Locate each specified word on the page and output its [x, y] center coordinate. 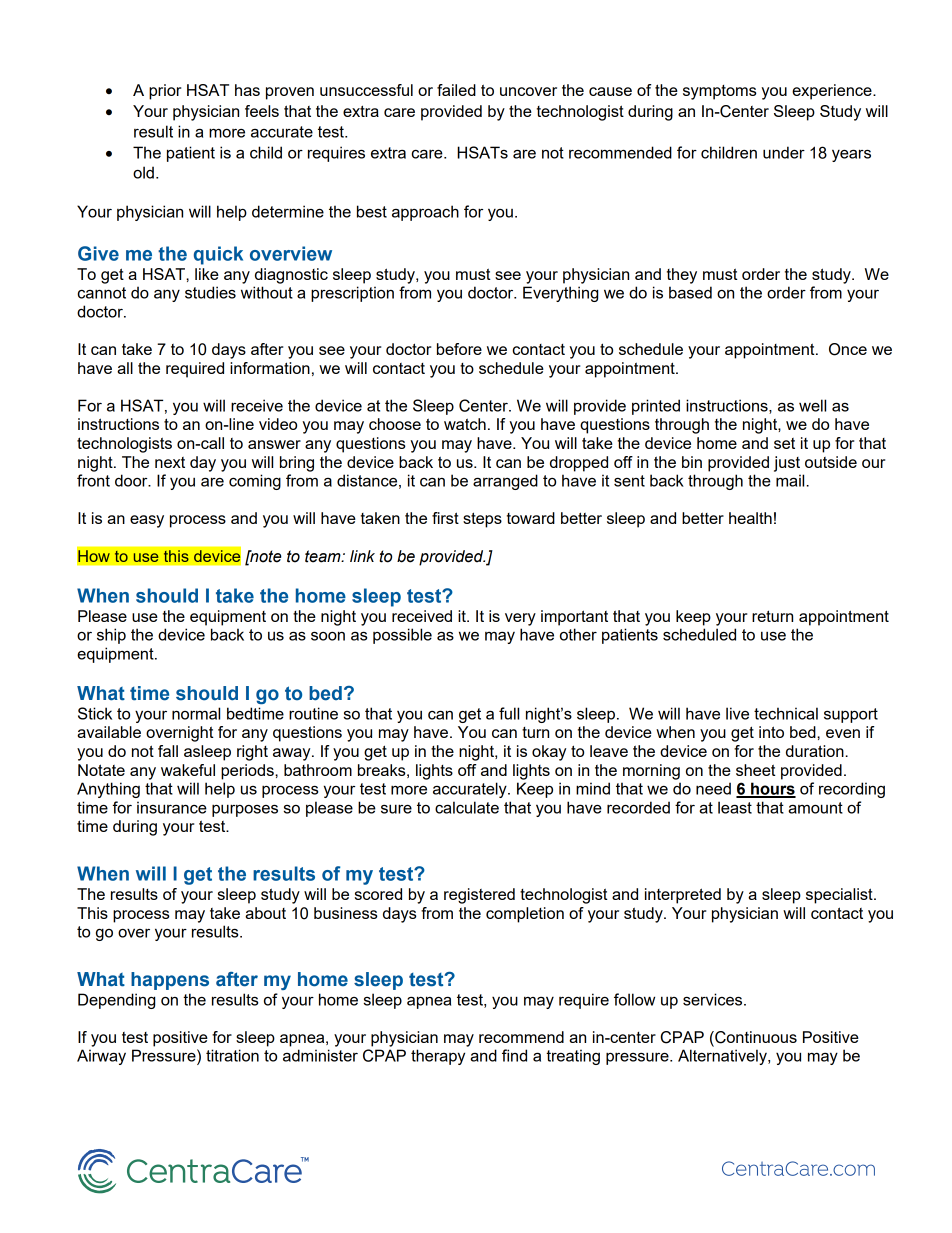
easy [147, 521]
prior [165, 92]
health [750, 518]
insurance [172, 807]
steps [482, 520]
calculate [467, 807]
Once [848, 349]
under [784, 152]
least [735, 807]
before [459, 349]
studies [210, 292]
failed [456, 90]
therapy [438, 1057]
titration [232, 1055]
